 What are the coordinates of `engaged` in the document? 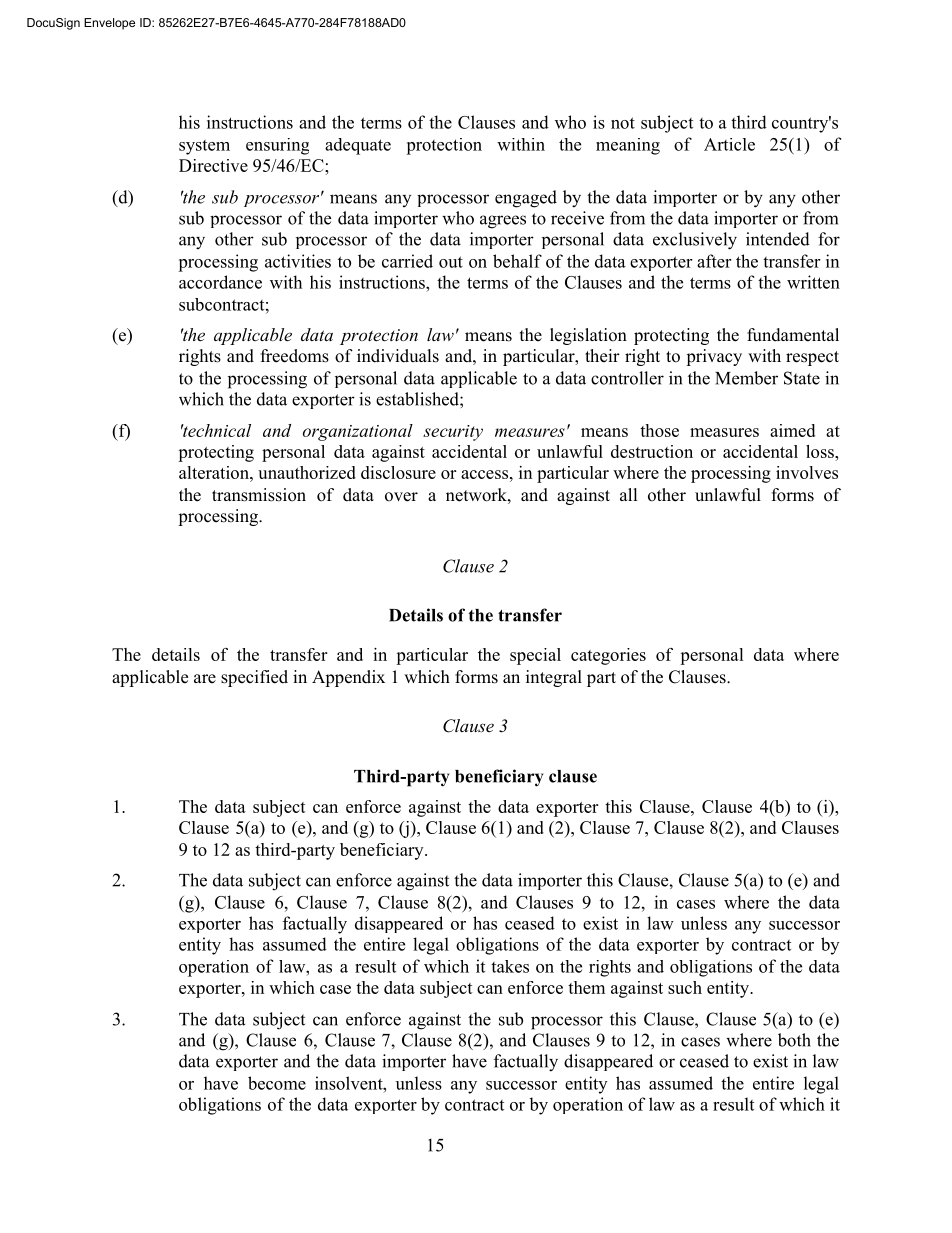 It's located at (526, 199).
